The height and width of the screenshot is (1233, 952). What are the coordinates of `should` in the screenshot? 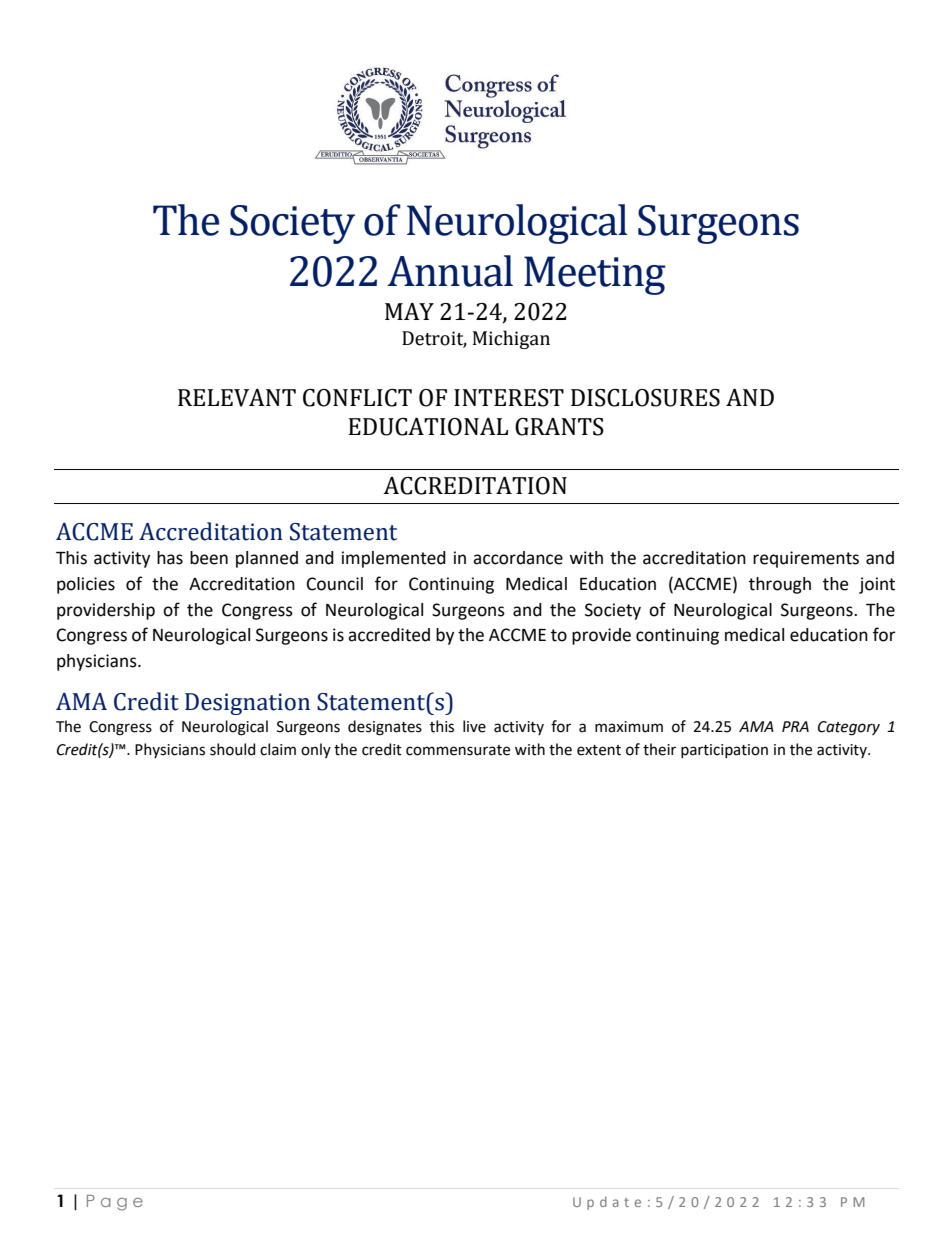 It's located at (232, 749).
